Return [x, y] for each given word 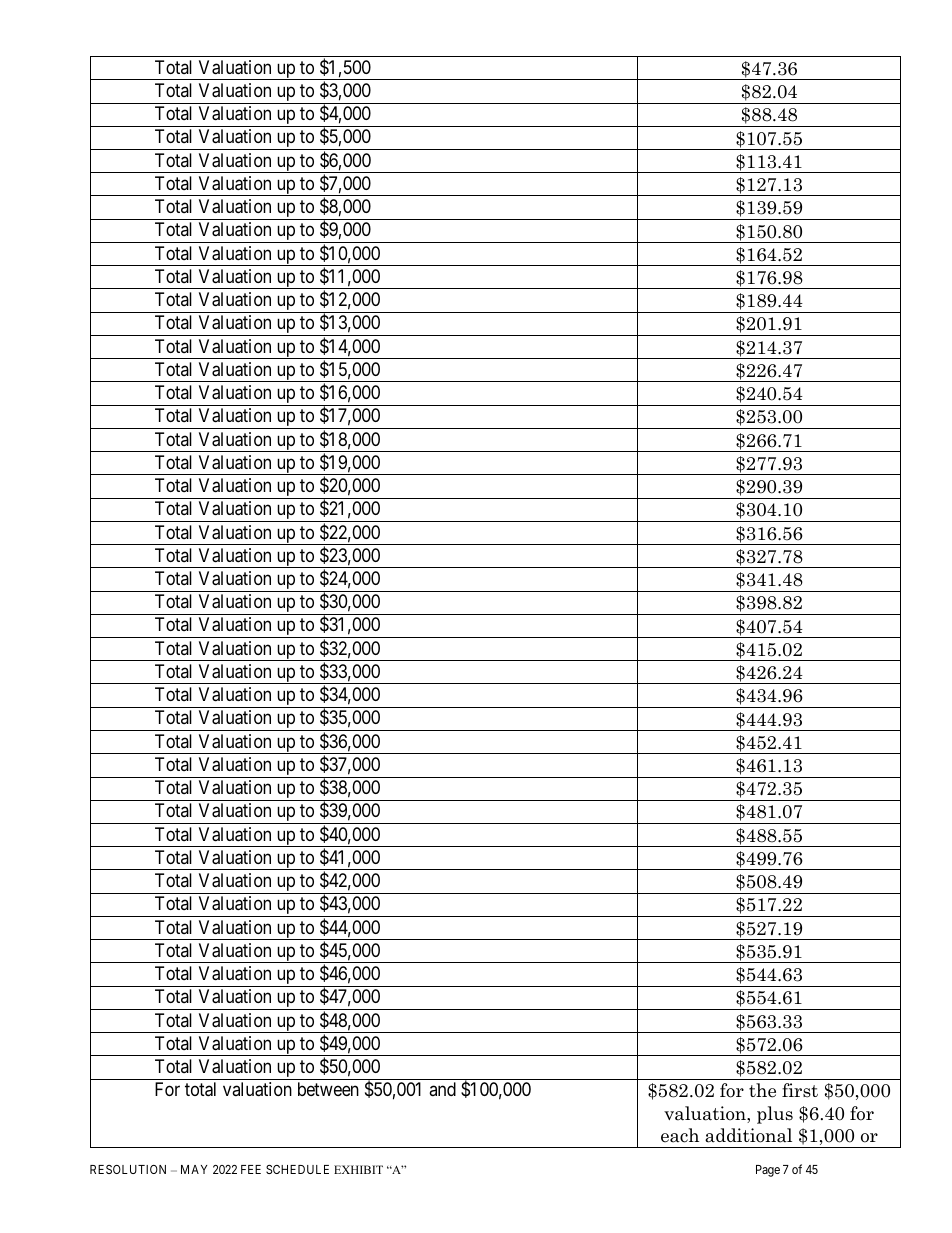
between [328, 1089]
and [442, 1089]
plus [775, 1115]
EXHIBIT [358, 1169]
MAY [194, 1169]
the [762, 1090]
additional [748, 1135]
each [680, 1135]
